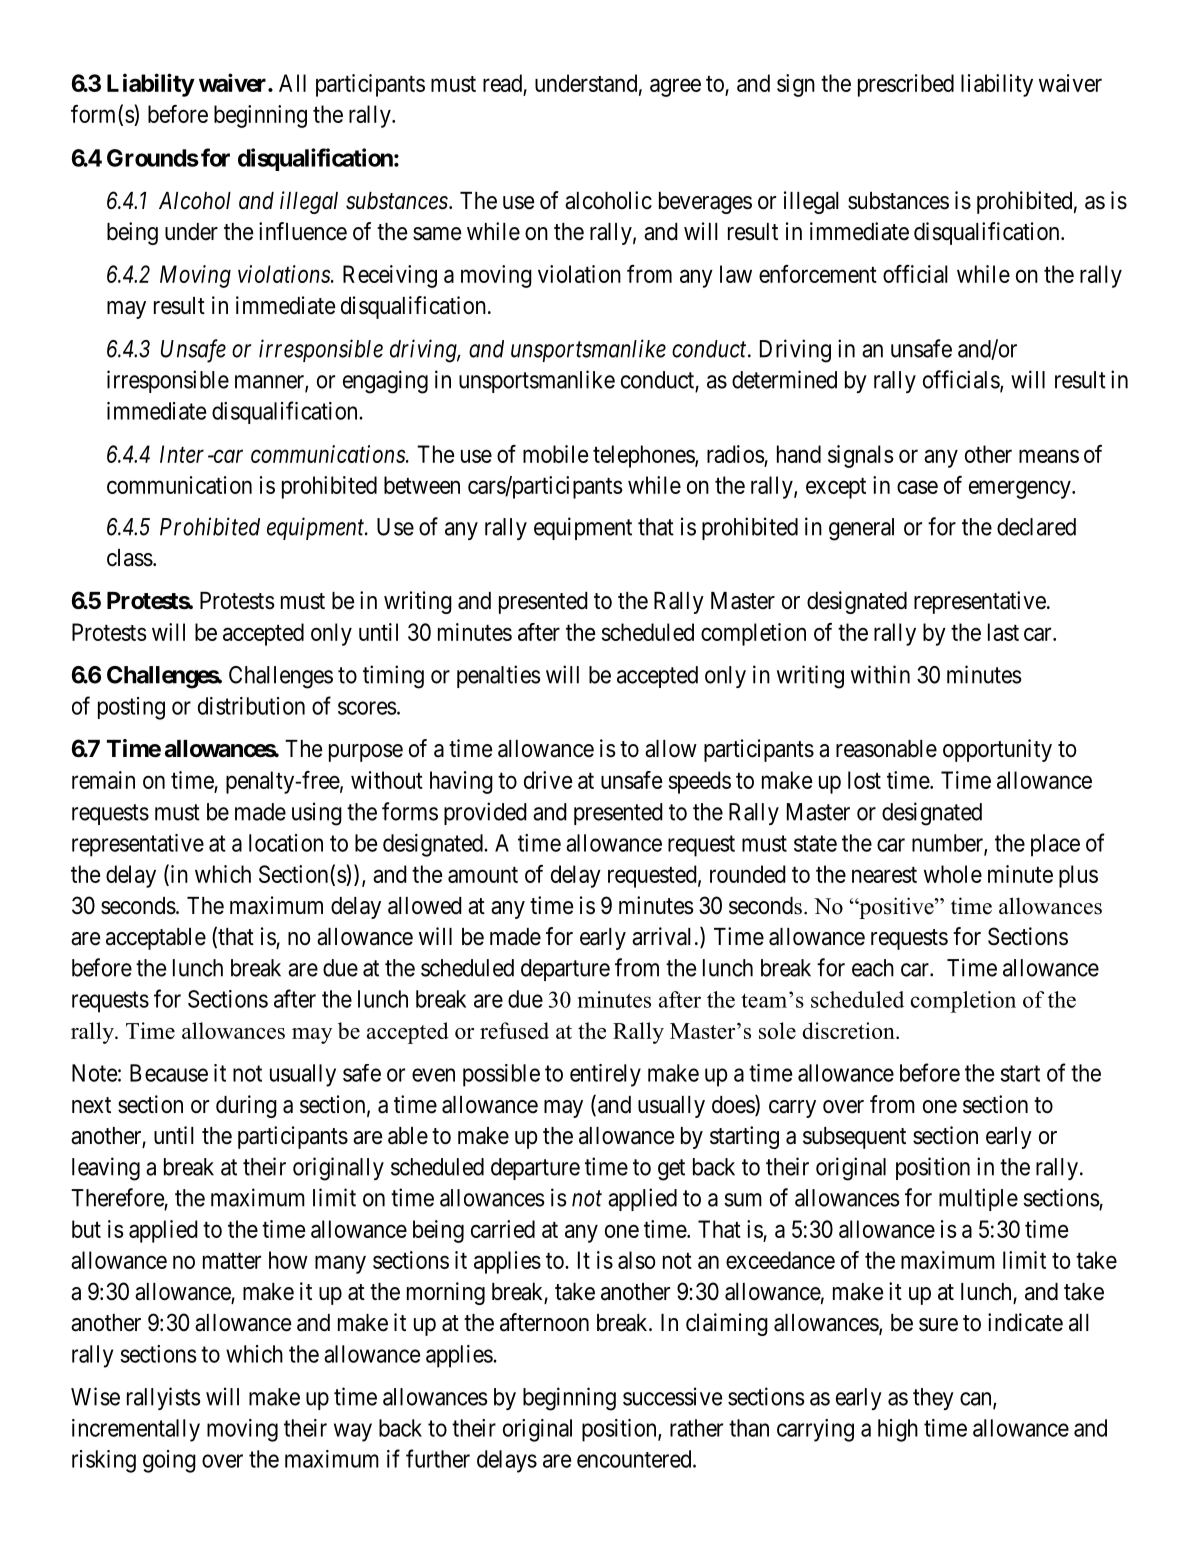  What do you see at coordinates (917, 487) in the screenshot?
I see `case` at bounding box center [917, 487].
